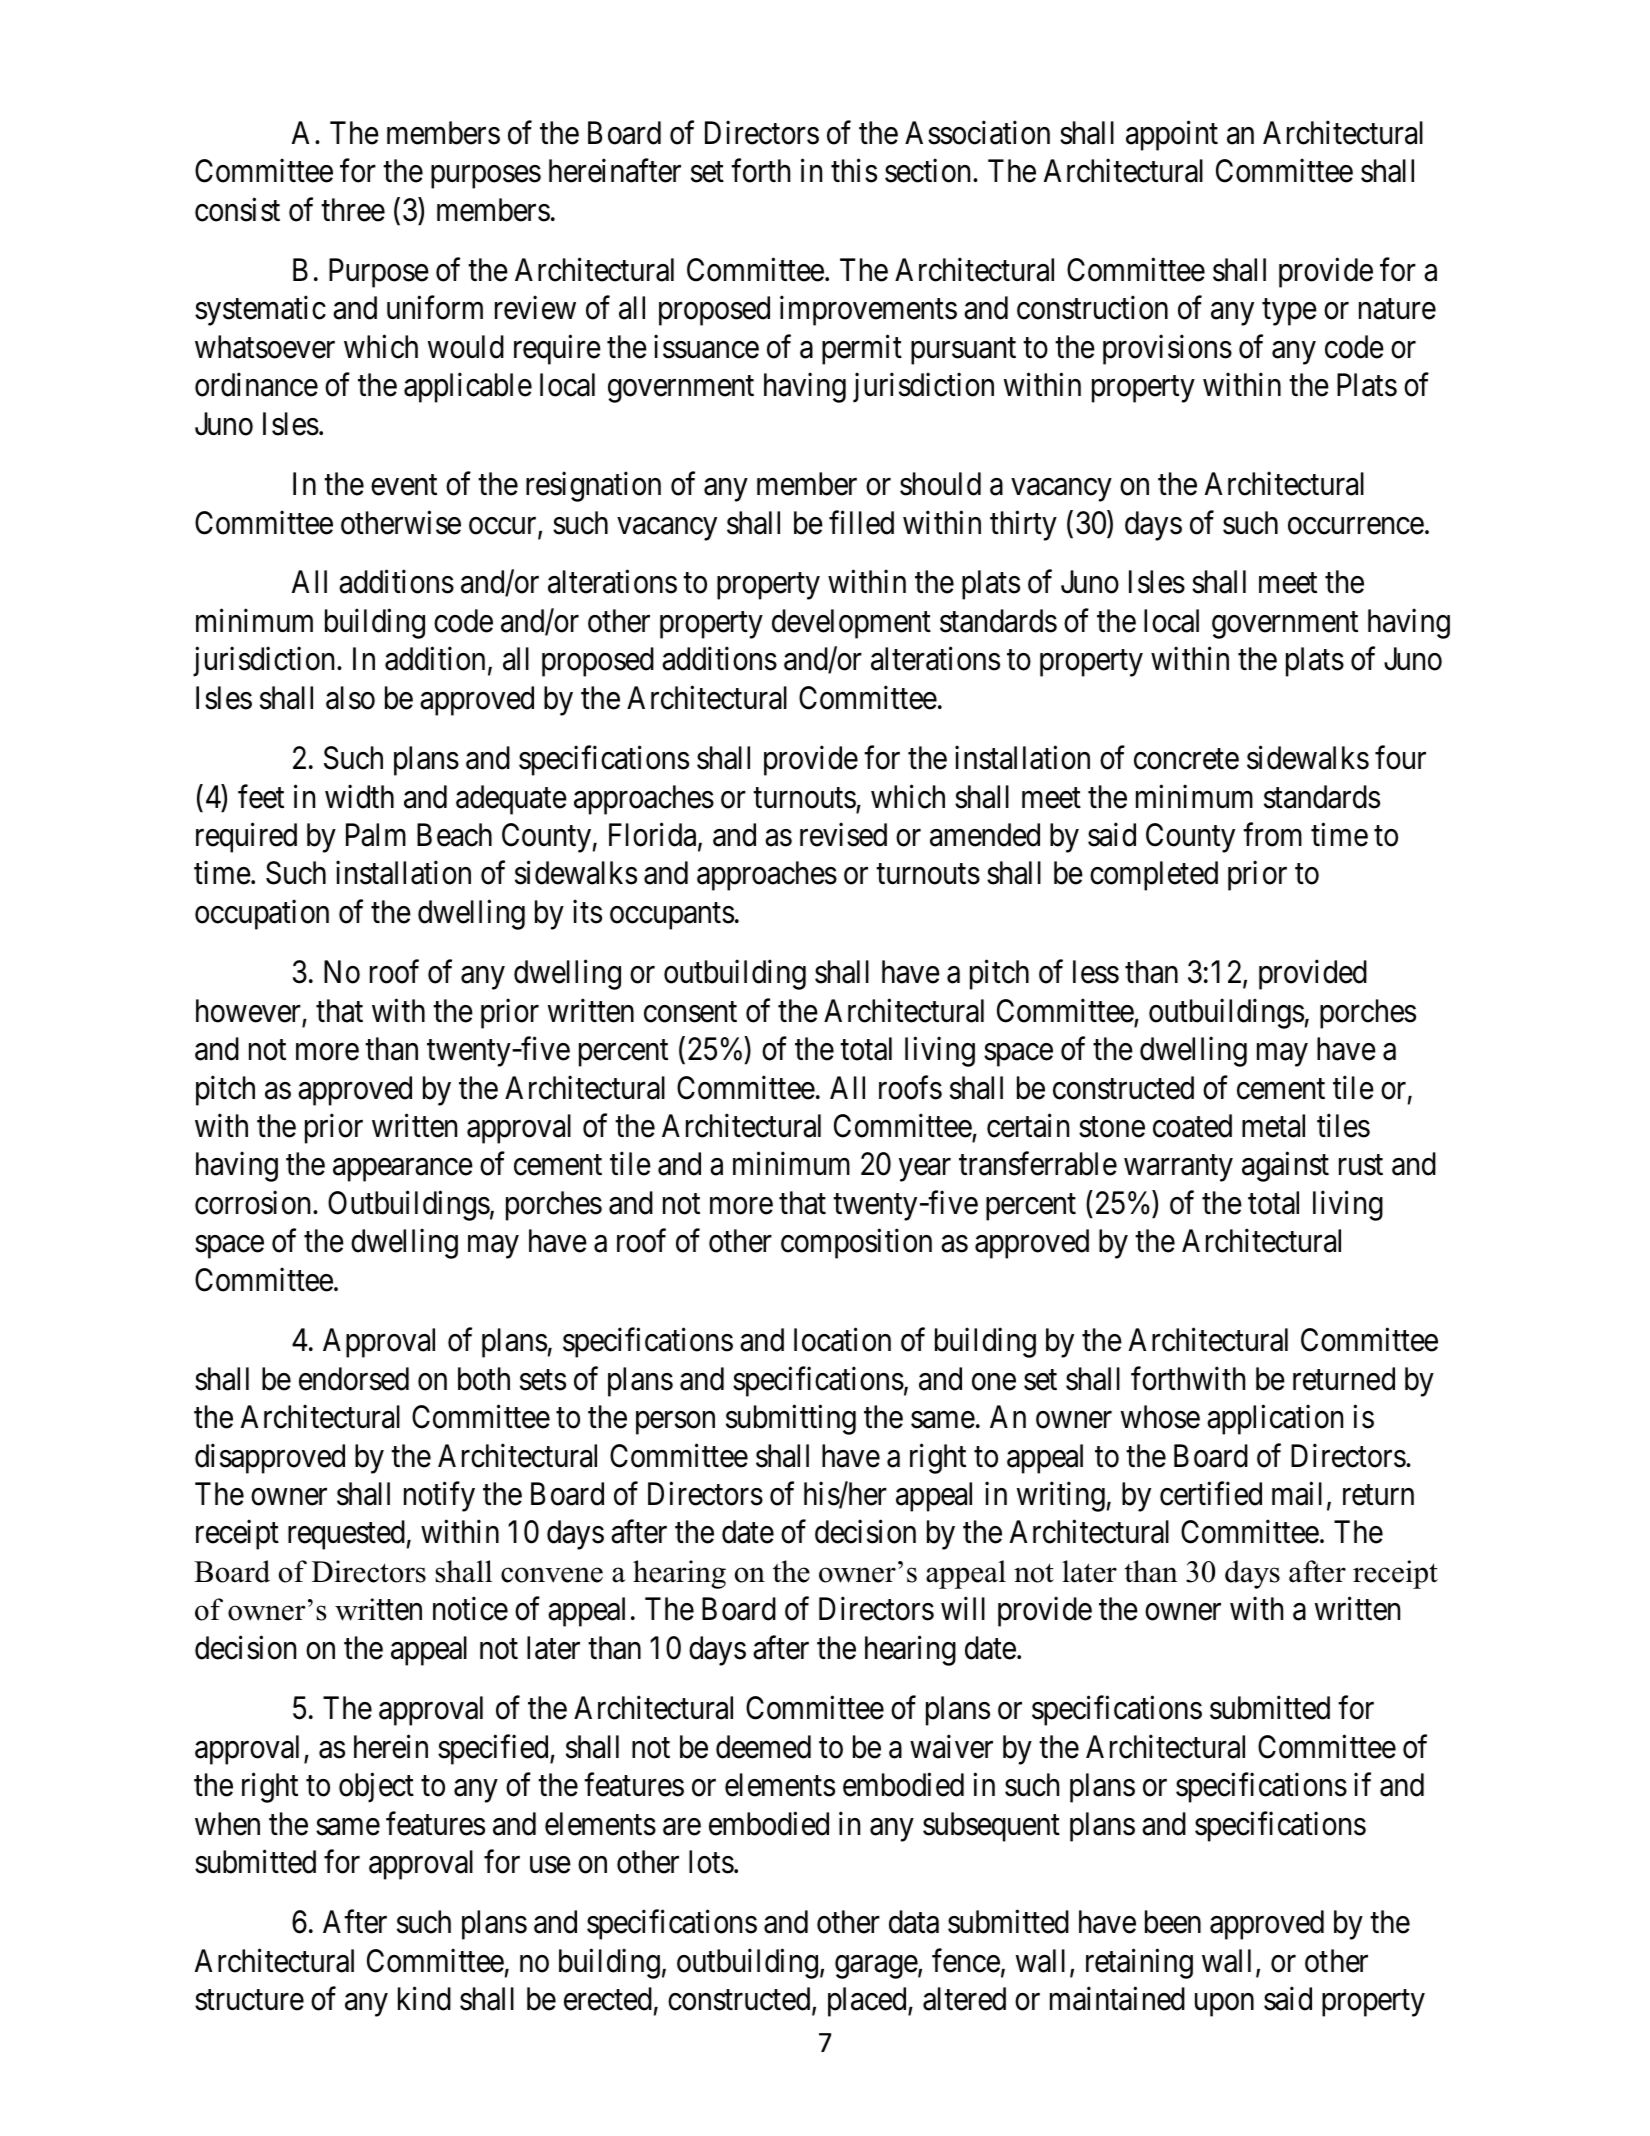 The image size is (1650, 2136). Describe the element at coordinates (929, 171) in the screenshot. I see `section` at that location.
